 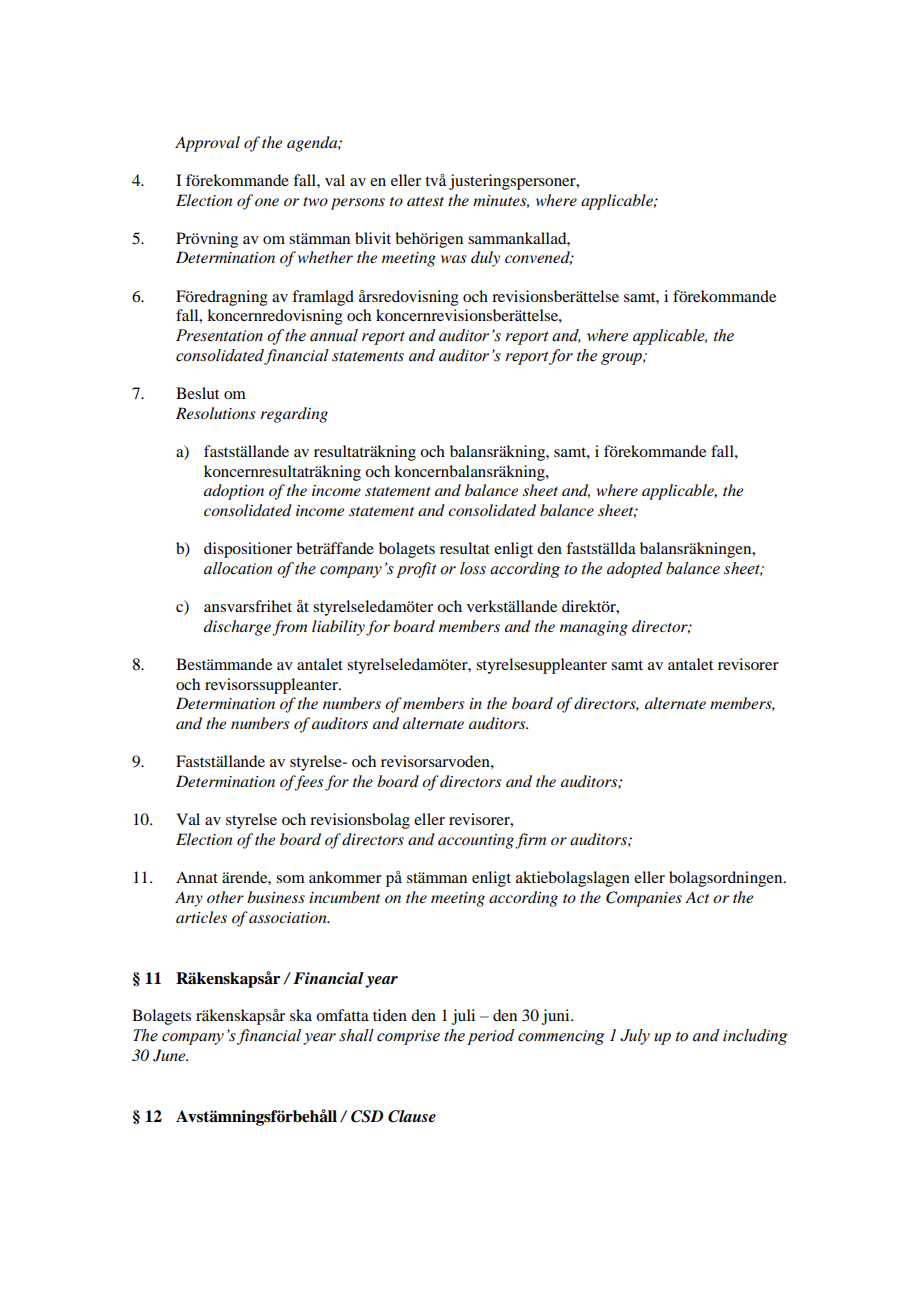 I want to click on other, so click(x=225, y=897).
